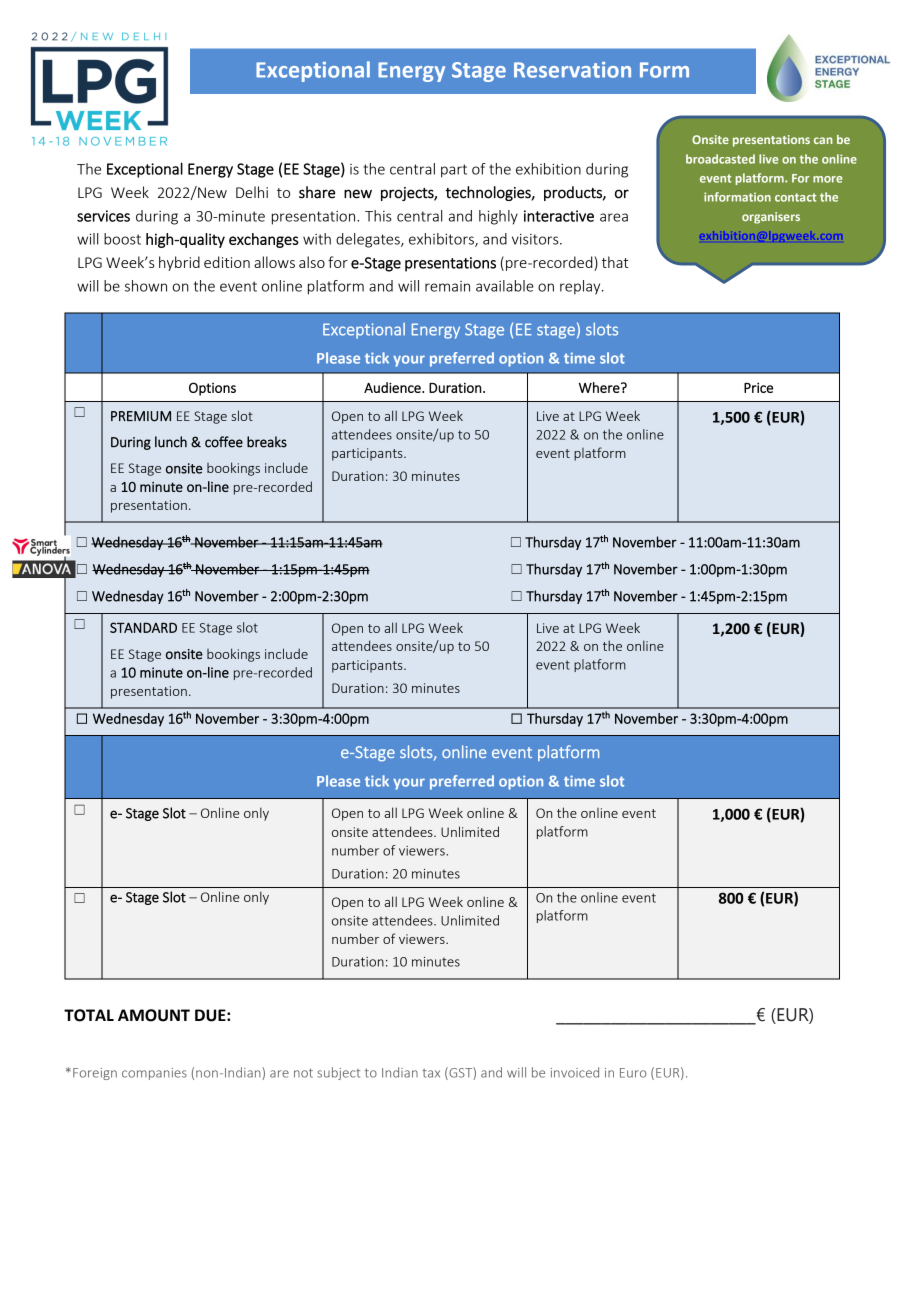  What do you see at coordinates (154, 1074) in the screenshot?
I see `companies` at bounding box center [154, 1074].
